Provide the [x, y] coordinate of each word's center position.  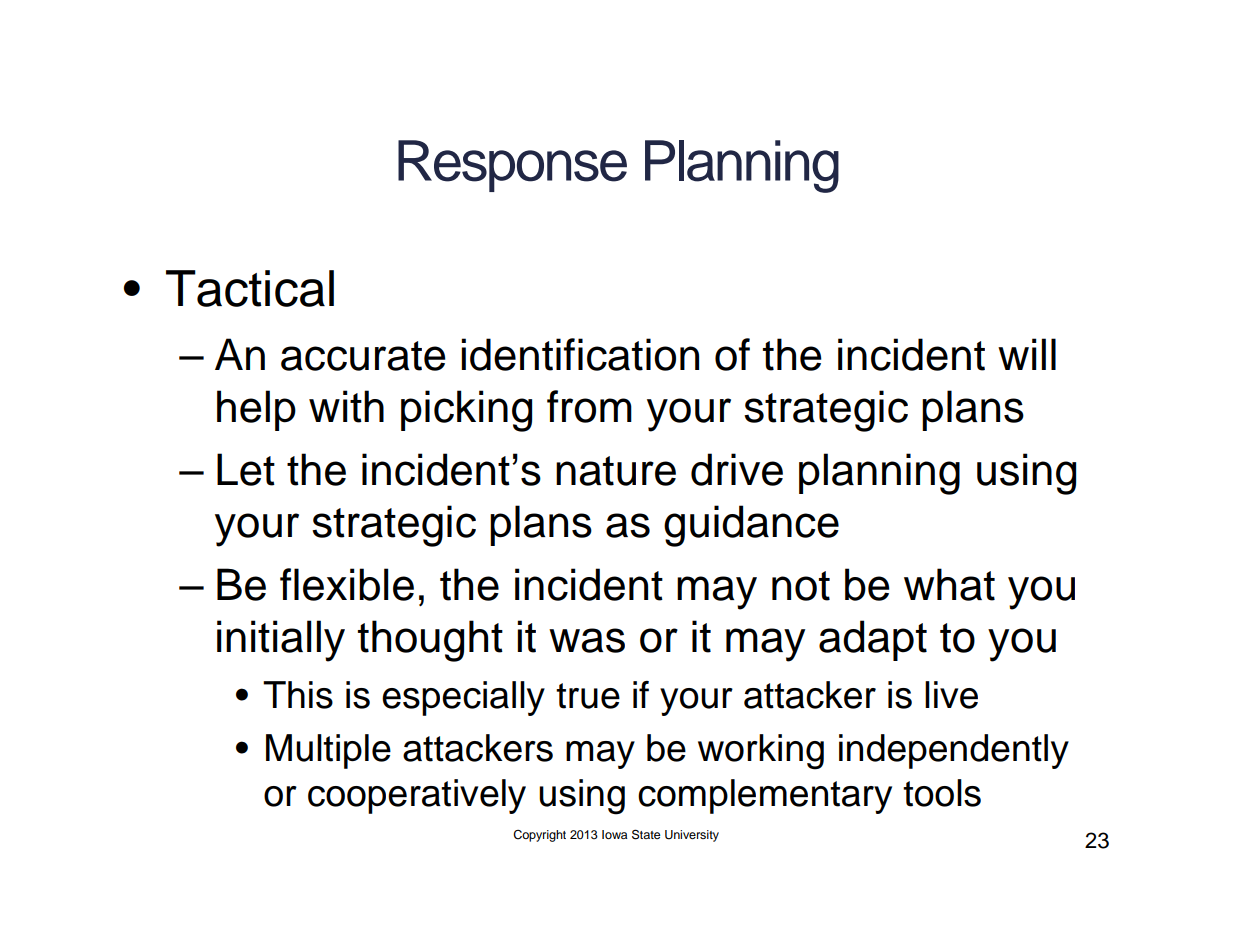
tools [942, 793]
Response [512, 166]
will [1027, 354]
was [587, 640]
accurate [363, 356]
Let [246, 469]
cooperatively [417, 796]
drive [737, 469]
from [589, 406]
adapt [873, 640]
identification [580, 354]
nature [616, 471]
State [646, 834]
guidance [751, 526]
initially [281, 641]
